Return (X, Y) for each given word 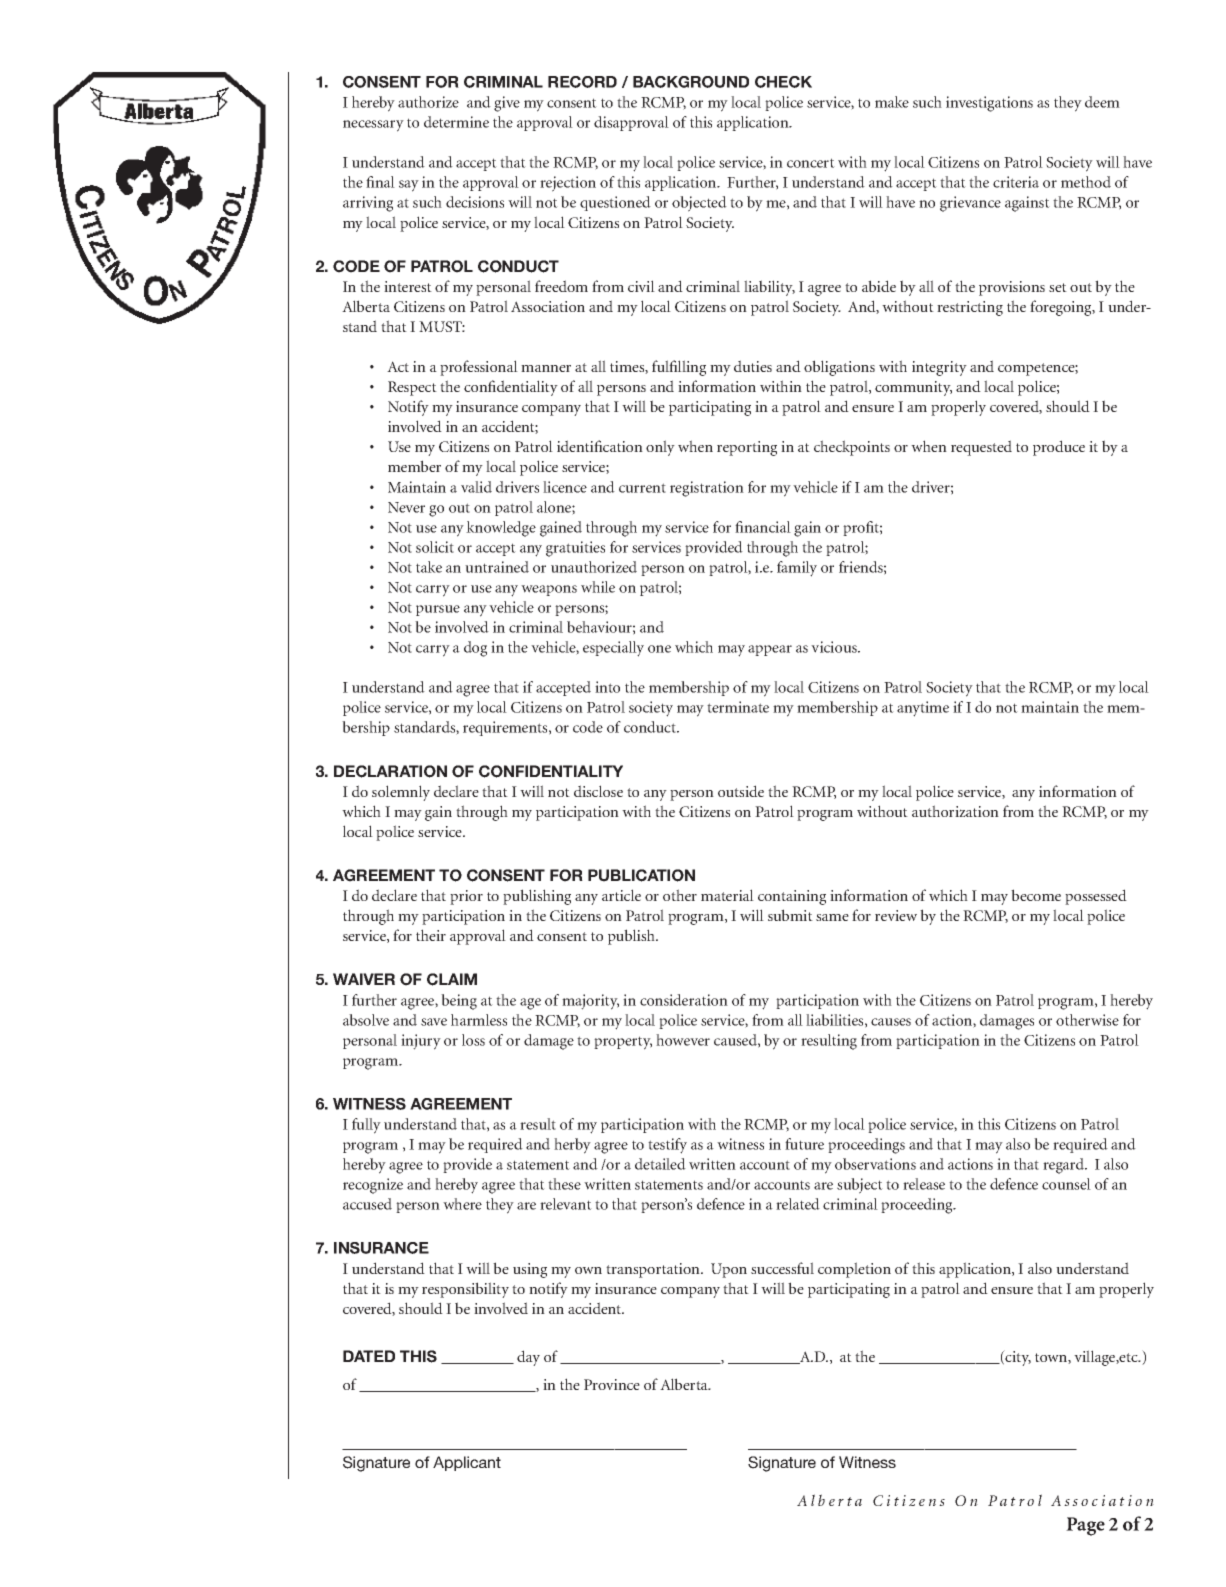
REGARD (1064, 1166)
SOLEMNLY (401, 793)
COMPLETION (854, 1270)
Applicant (467, 1463)
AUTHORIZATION (955, 811)
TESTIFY (667, 1146)
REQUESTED (981, 448)
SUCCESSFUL (782, 1268)
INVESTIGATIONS (989, 104)
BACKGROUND (691, 82)
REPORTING (747, 448)
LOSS (473, 1040)
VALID (476, 487)
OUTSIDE (741, 791)
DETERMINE (456, 122)
